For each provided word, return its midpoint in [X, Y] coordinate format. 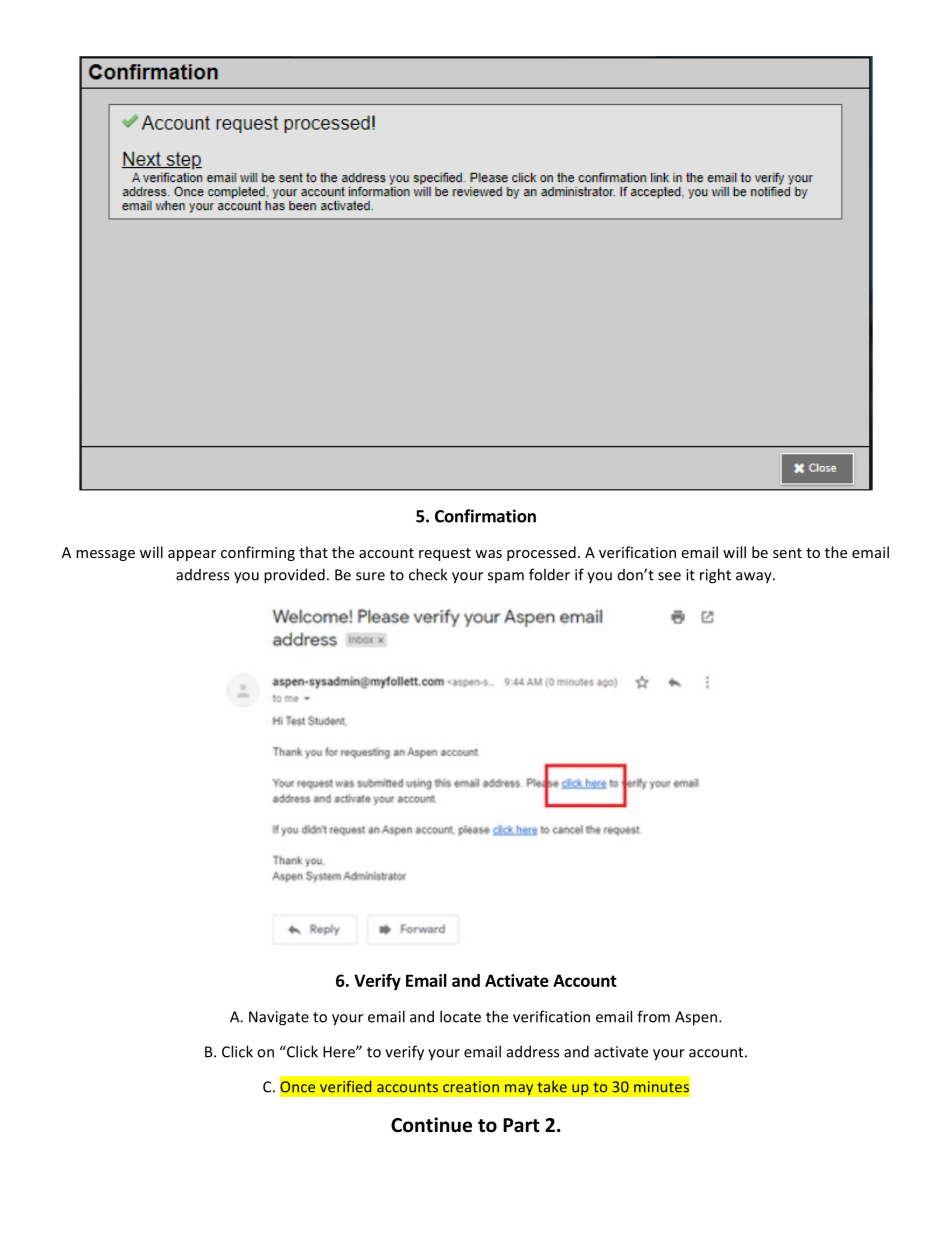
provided [294, 576]
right [715, 576]
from [653, 1016]
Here [340, 1052]
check [428, 574]
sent [787, 553]
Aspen [696, 1018]
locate [460, 1016]
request [445, 554]
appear [192, 555]
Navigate [279, 1018]
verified [345, 1086]
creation [471, 1087]
